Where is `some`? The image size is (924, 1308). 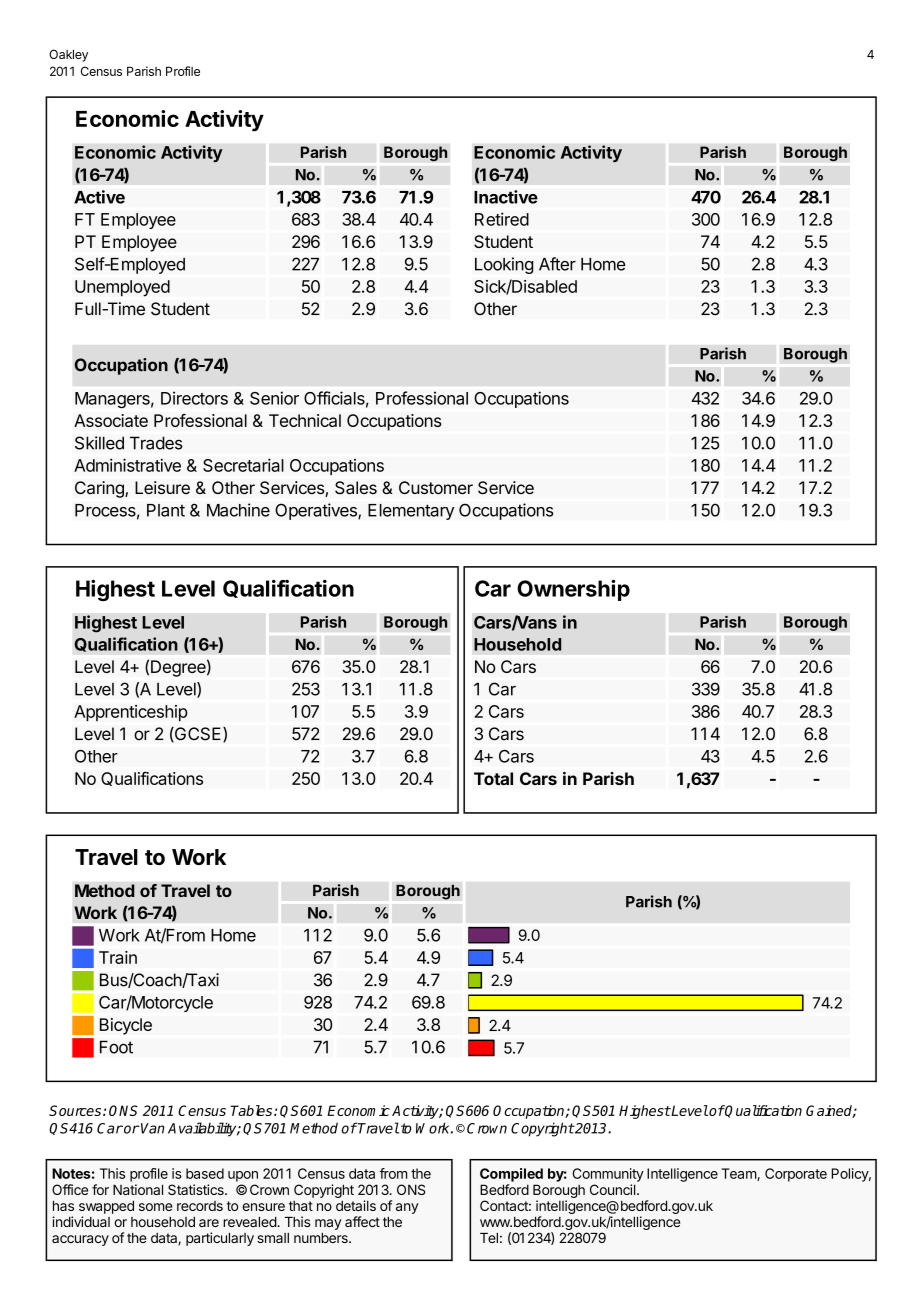
some is located at coordinates (155, 1207).
